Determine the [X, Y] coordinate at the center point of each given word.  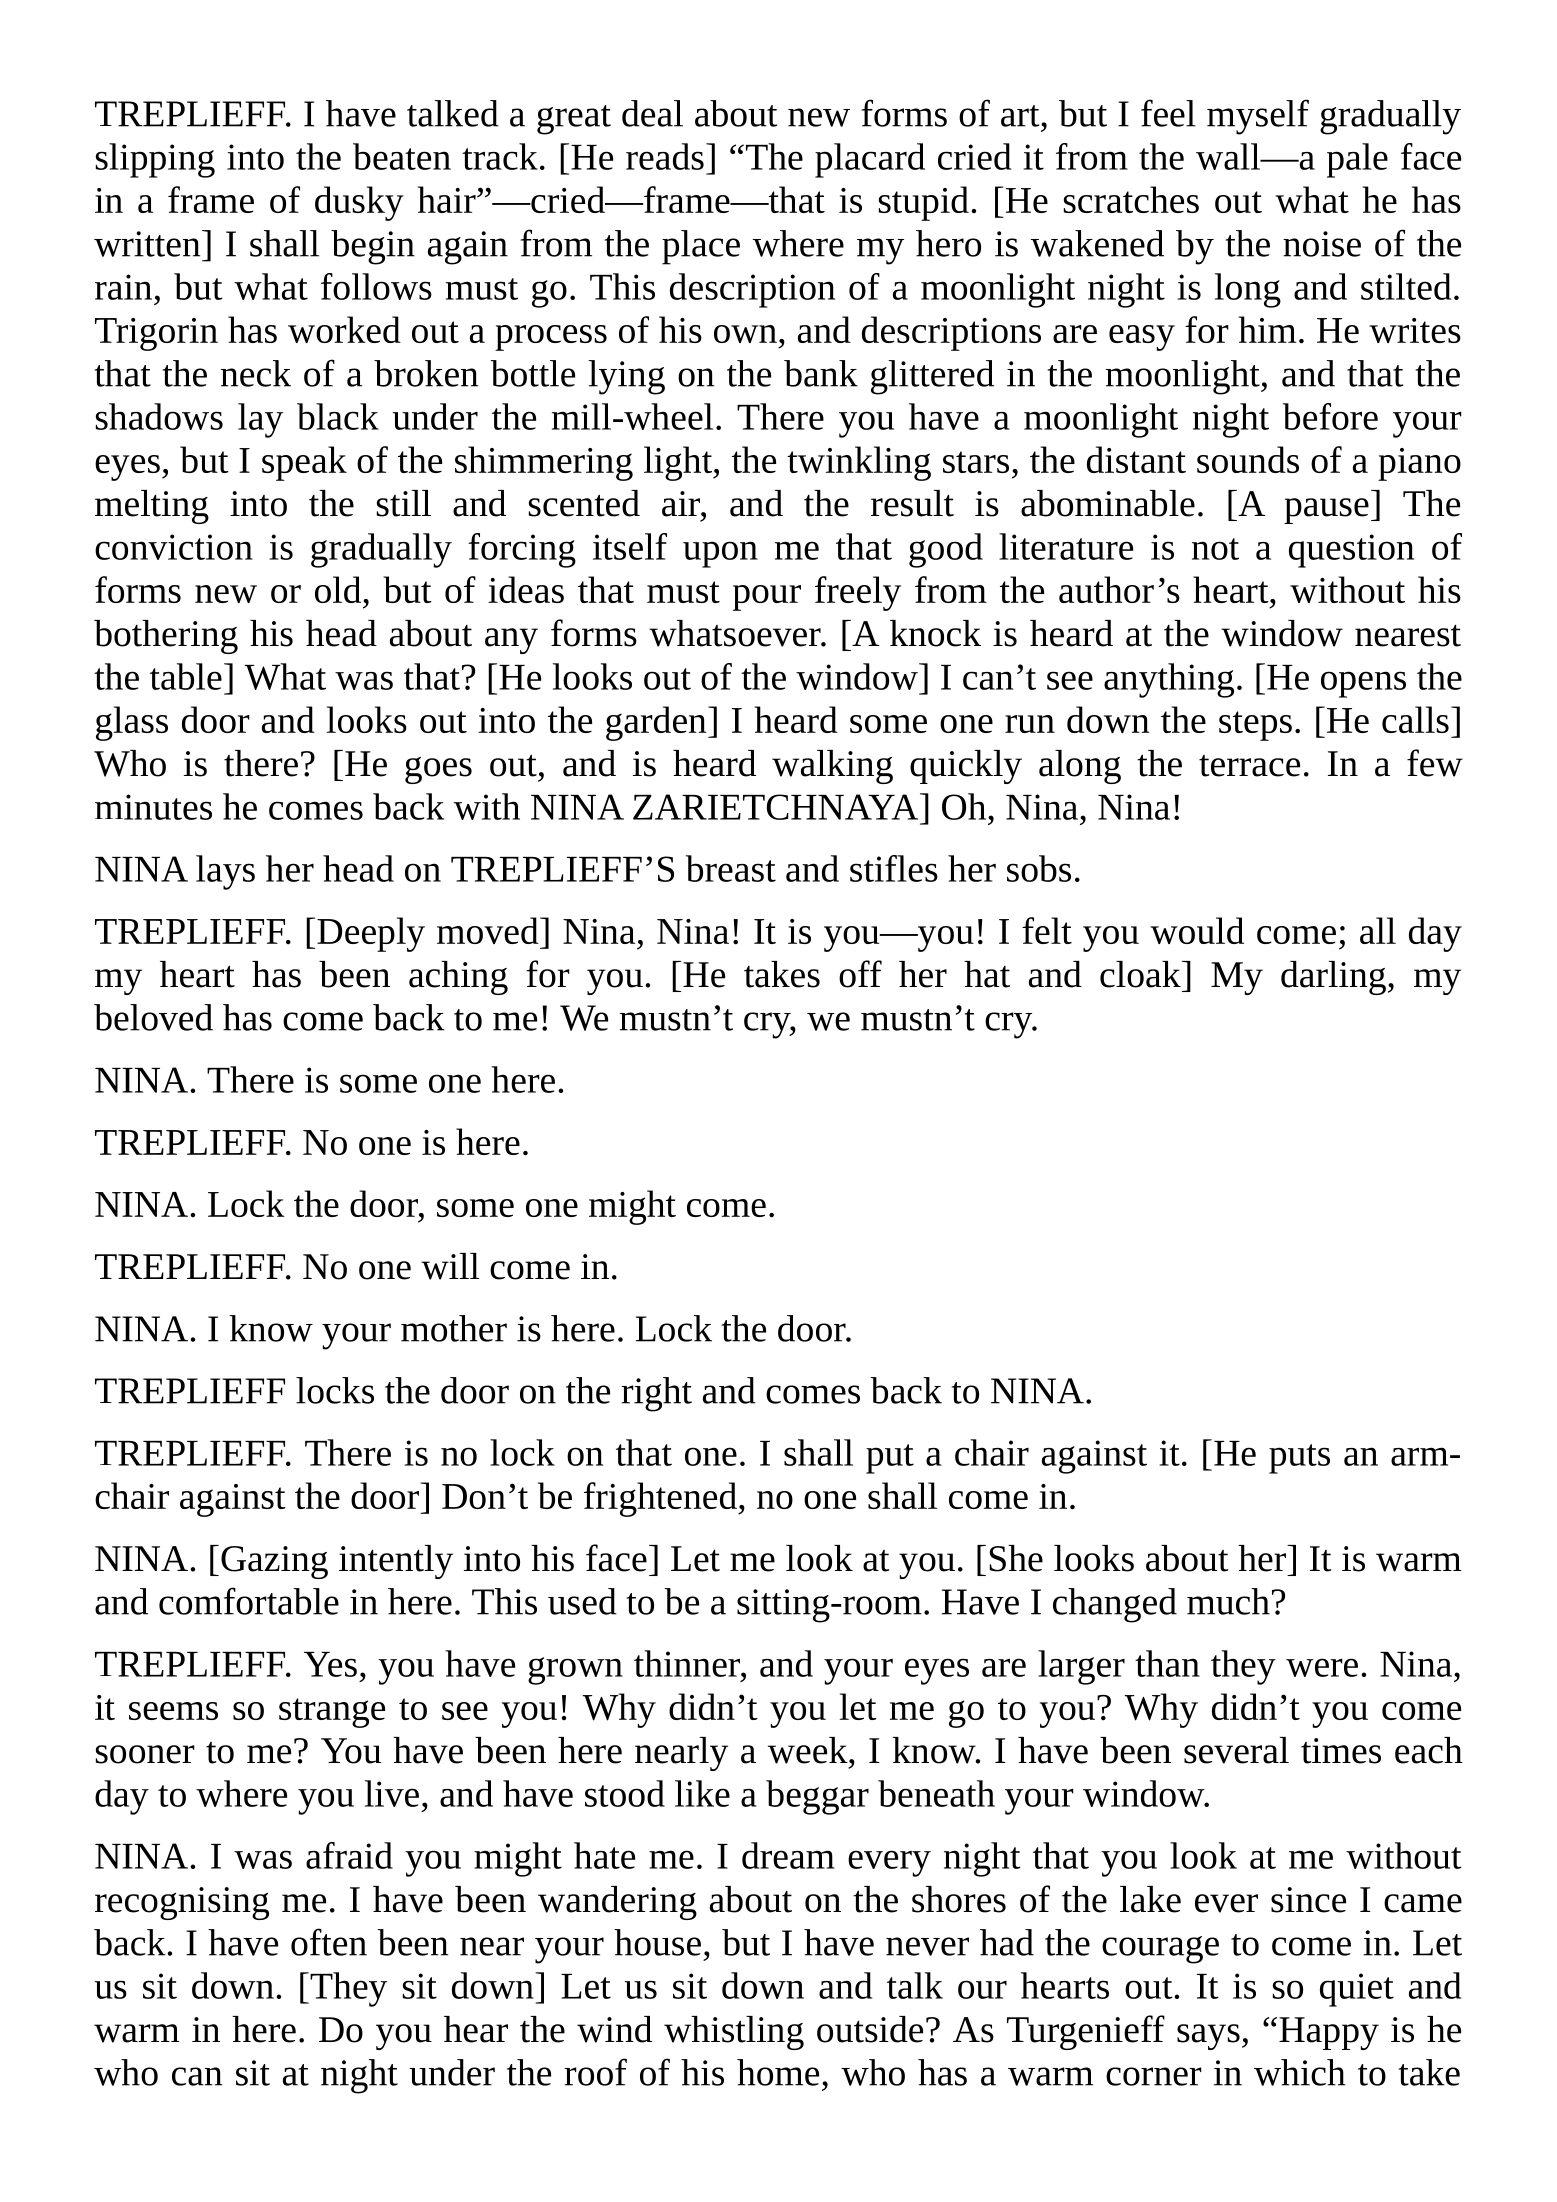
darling [1333, 978]
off [860, 974]
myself [1258, 117]
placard [870, 160]
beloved [153, 1017]
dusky [359, 203]
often [329, 1942]
